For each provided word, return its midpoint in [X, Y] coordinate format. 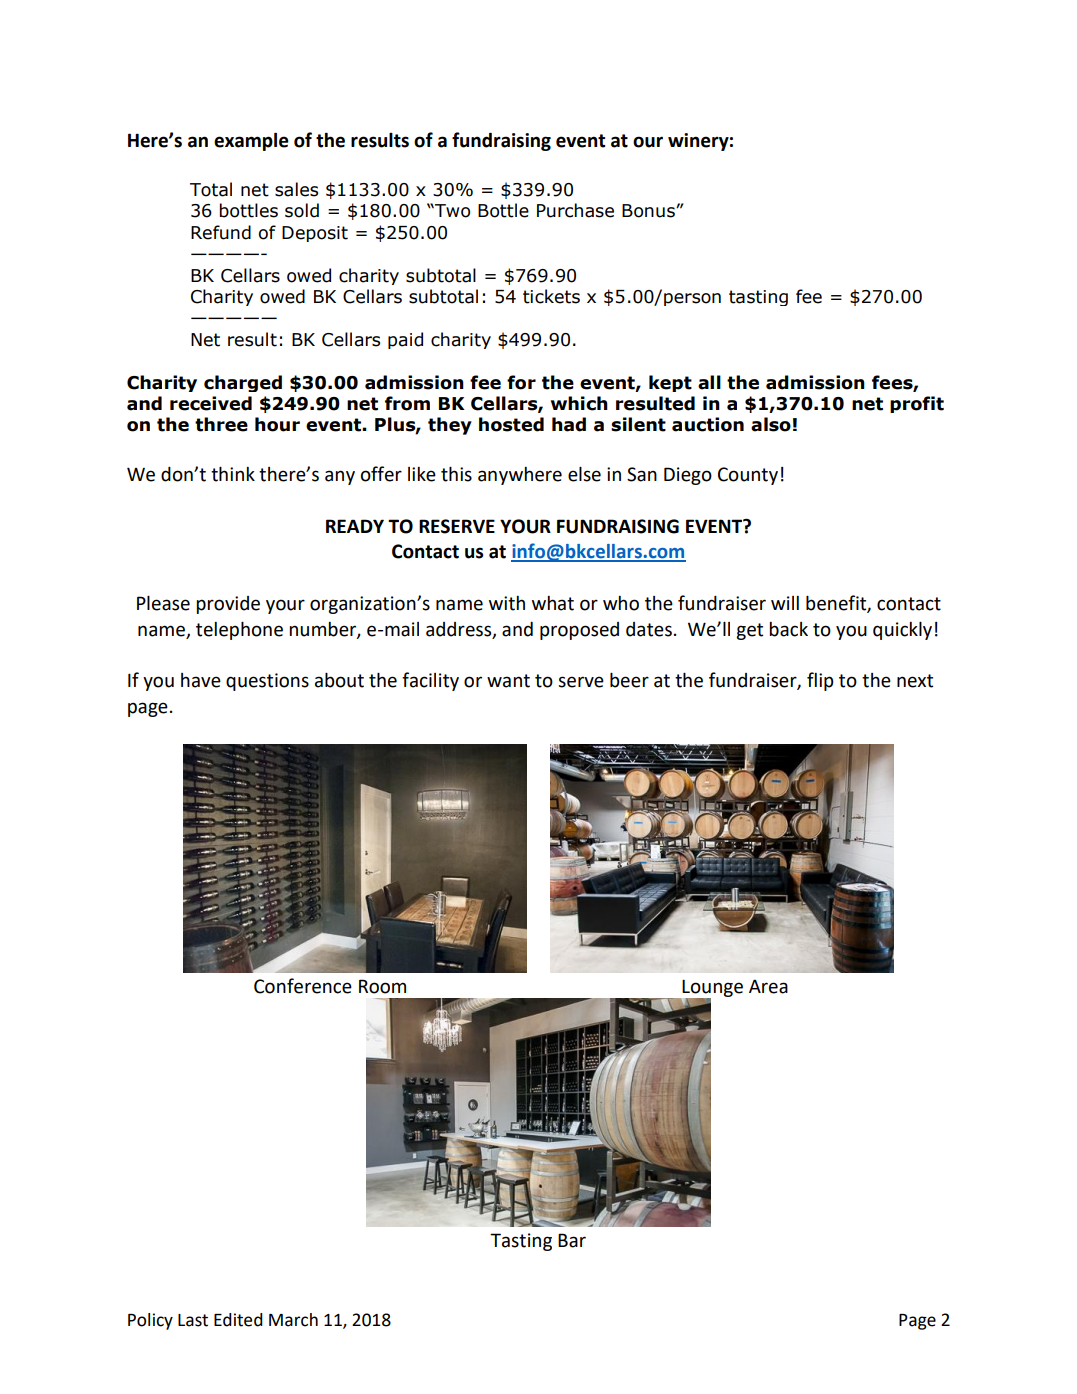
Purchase [575, 210]
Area [768, 986]
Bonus [649, 211]
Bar [572, 1240]
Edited [238, 1320]
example [251, 141]
